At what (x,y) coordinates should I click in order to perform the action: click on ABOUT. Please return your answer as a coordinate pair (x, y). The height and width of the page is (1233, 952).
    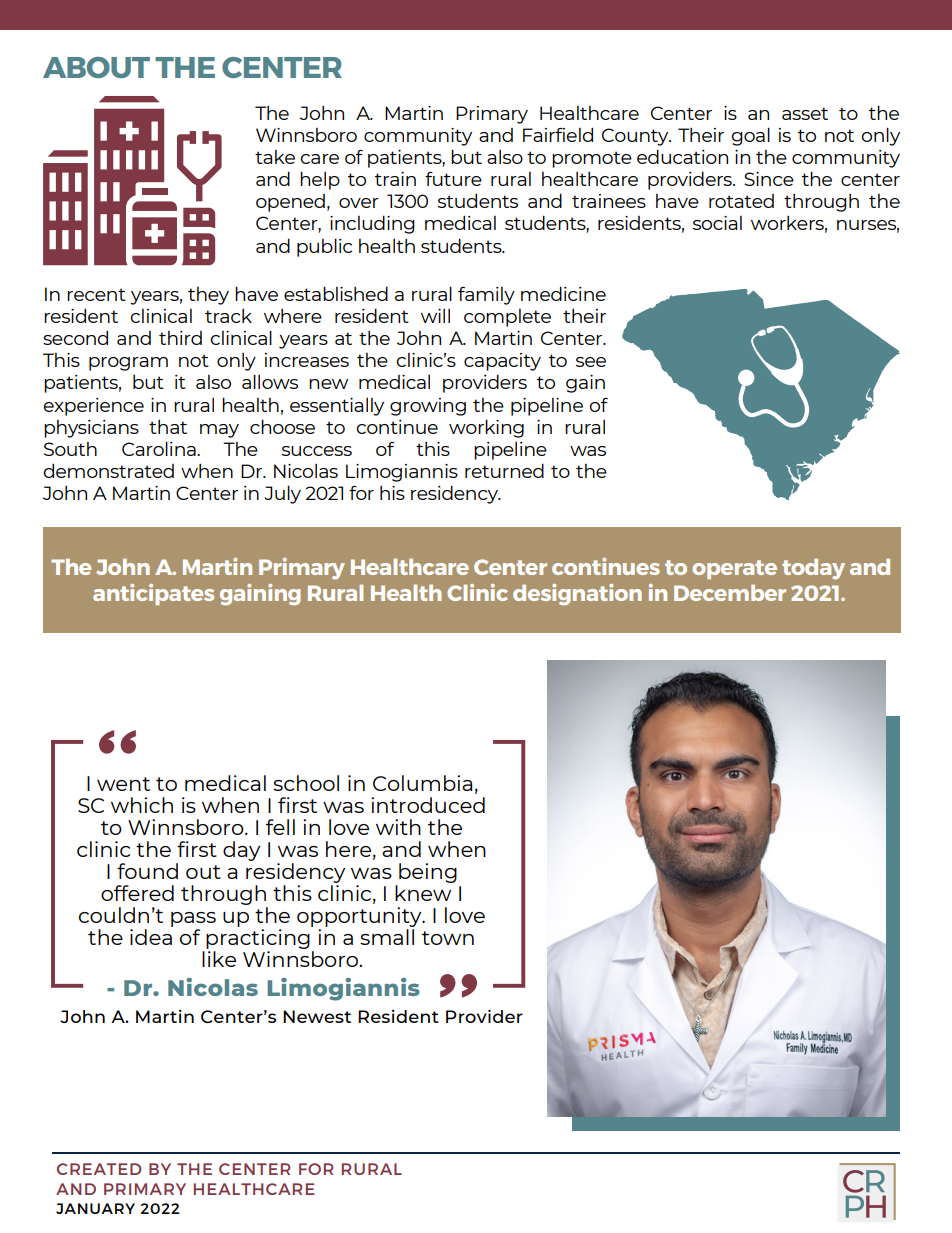
    Looking at the image, I should click on (96, 67).
